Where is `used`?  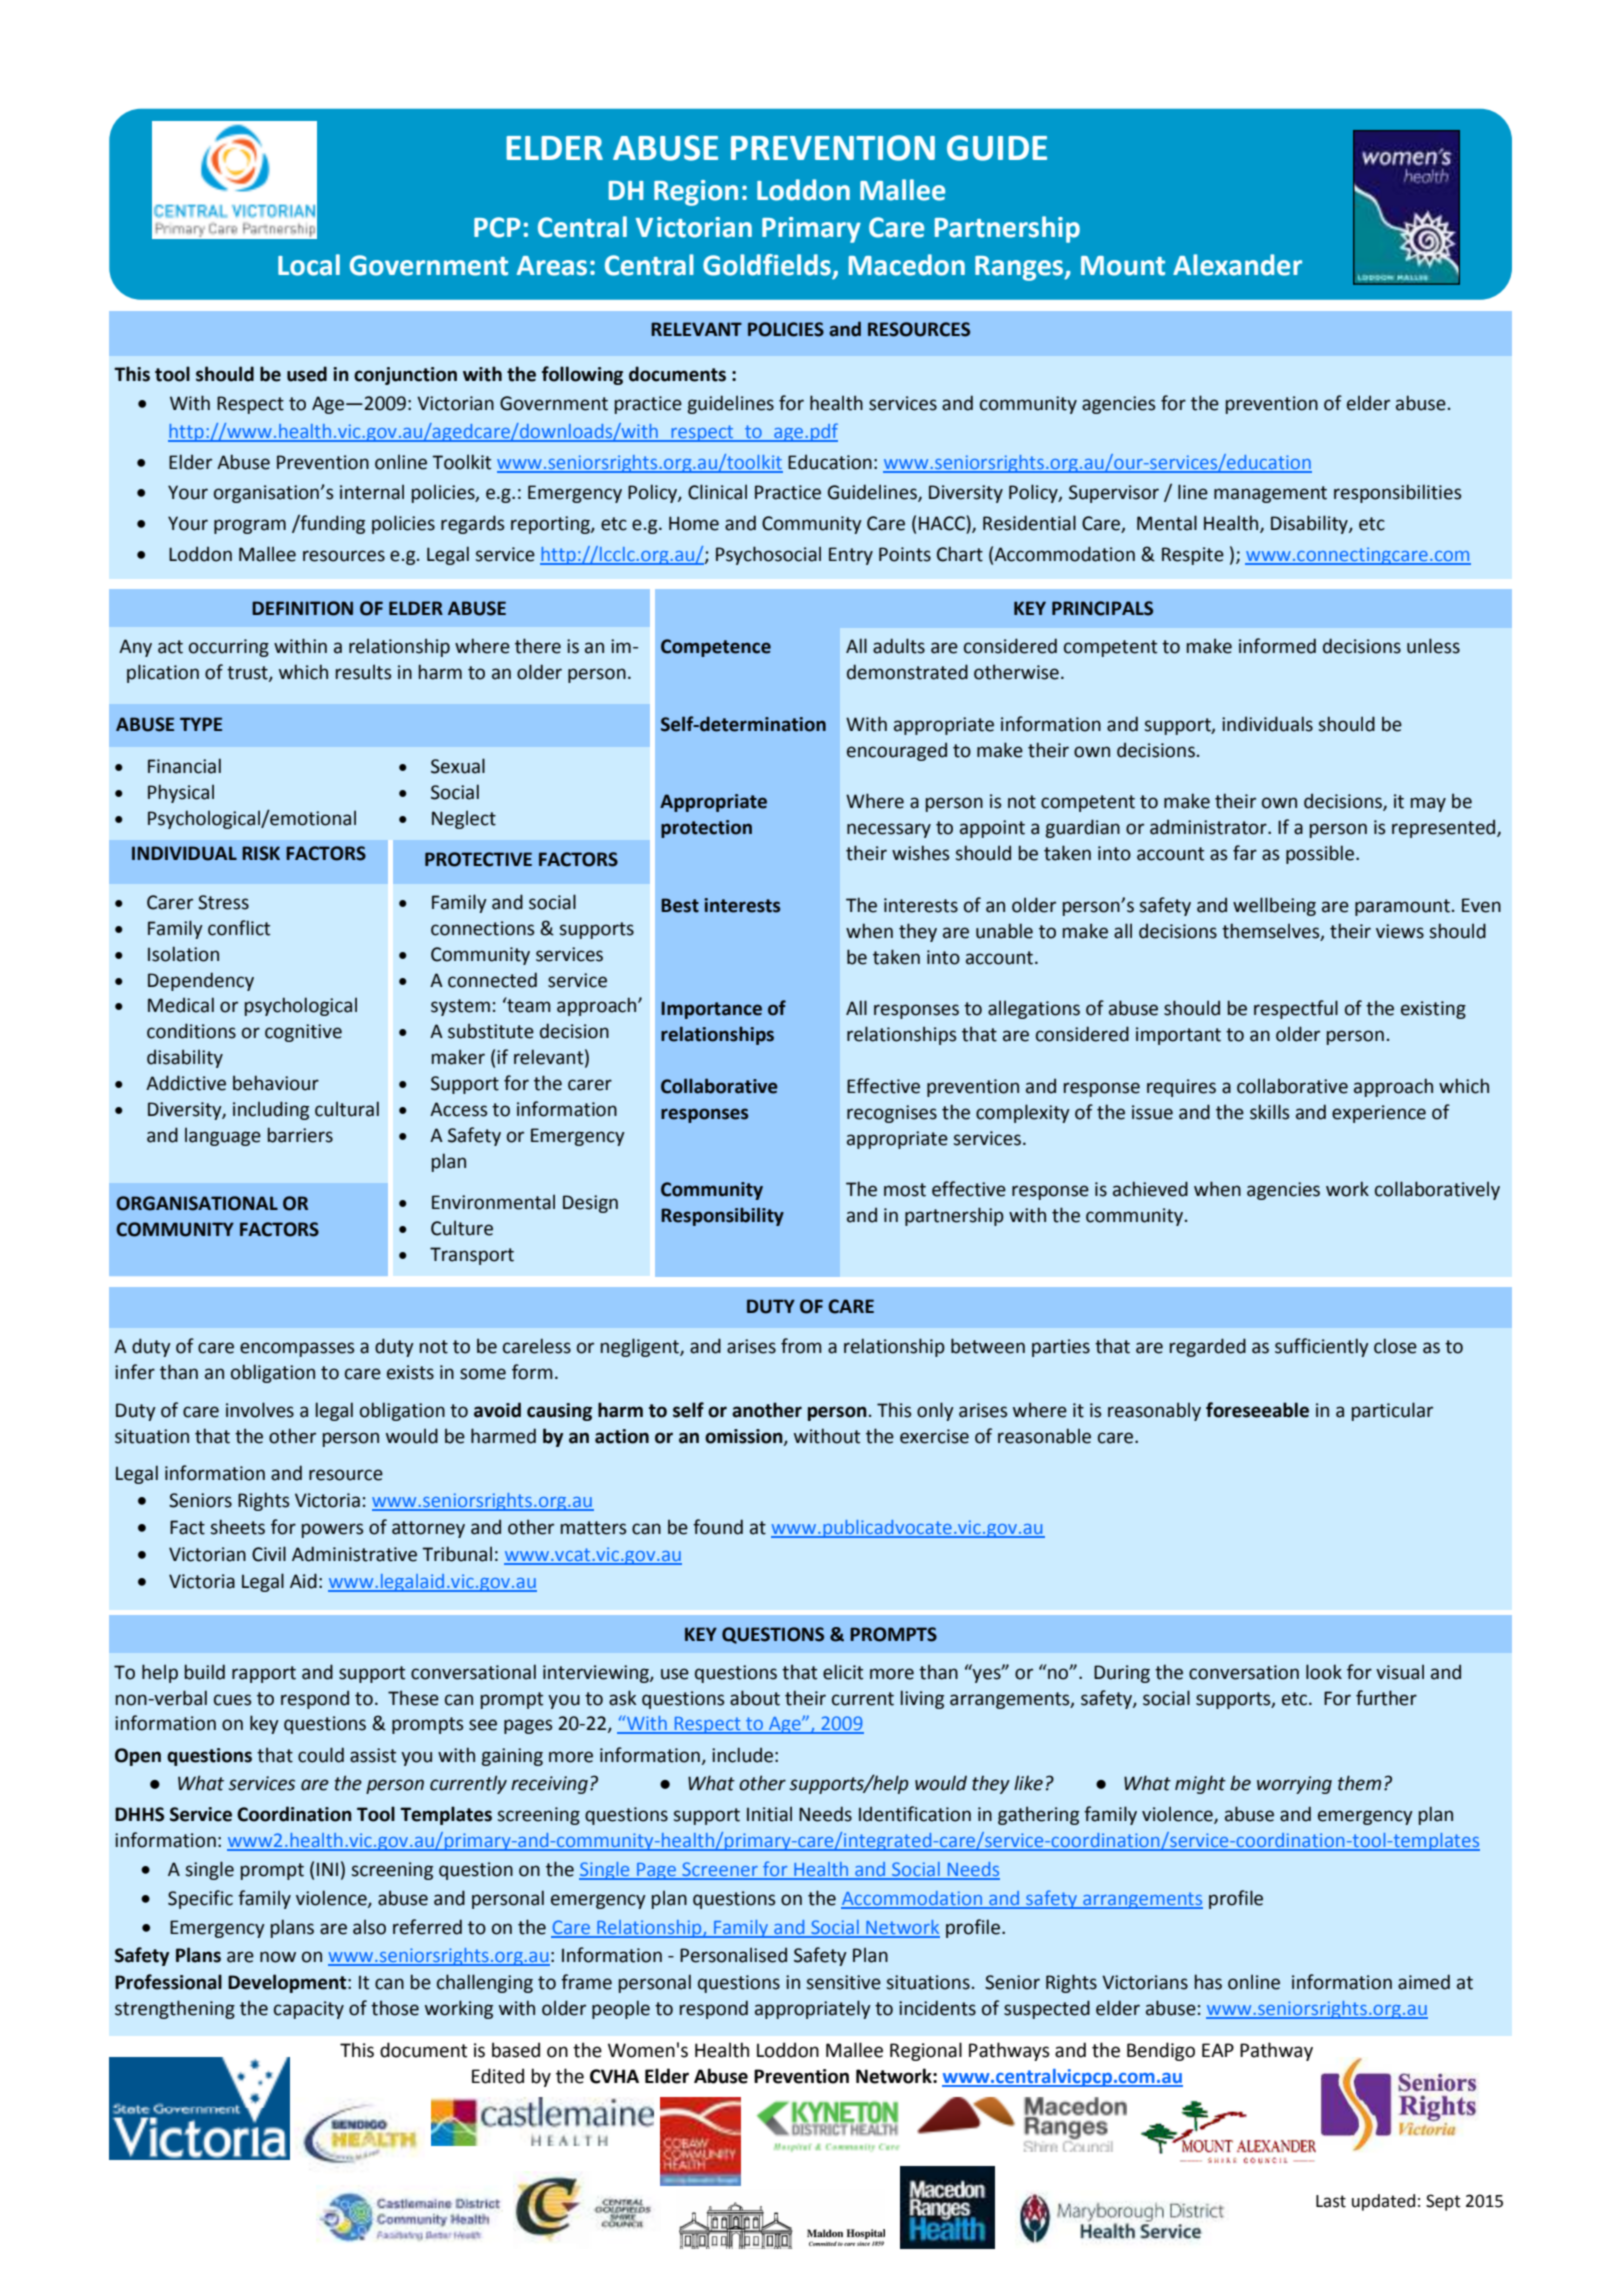
used is located at coordinates (307, 374).
